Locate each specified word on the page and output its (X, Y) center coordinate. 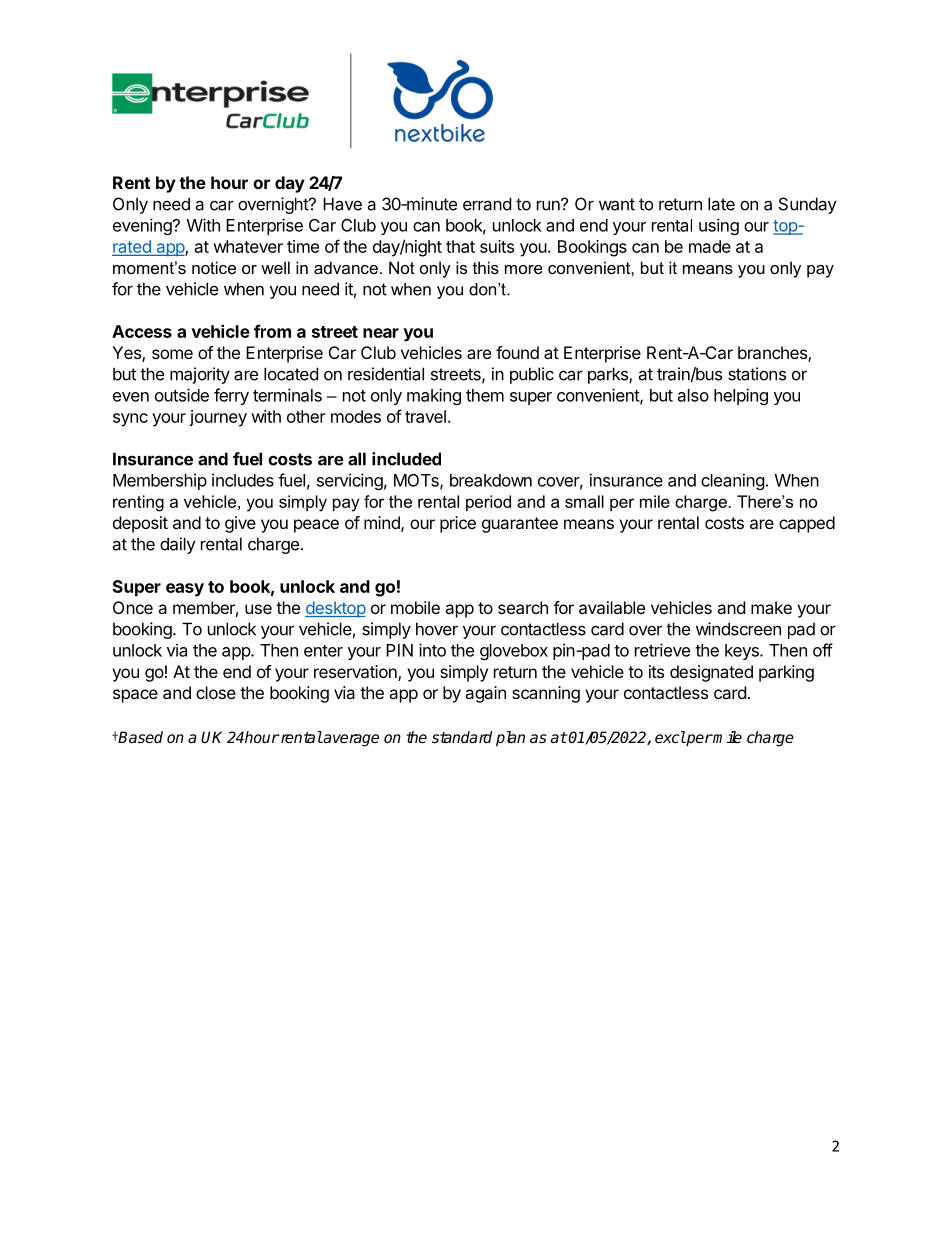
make (771, 607)
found (517, 352)
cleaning (733, 481)
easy (185, 590)
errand (487, 204)
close (216, 692)
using (719, 226)
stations (757, 374)
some (172, 354)
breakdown (491, 480)
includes (243, 480)
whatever (248, 246)
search (523, 607)
